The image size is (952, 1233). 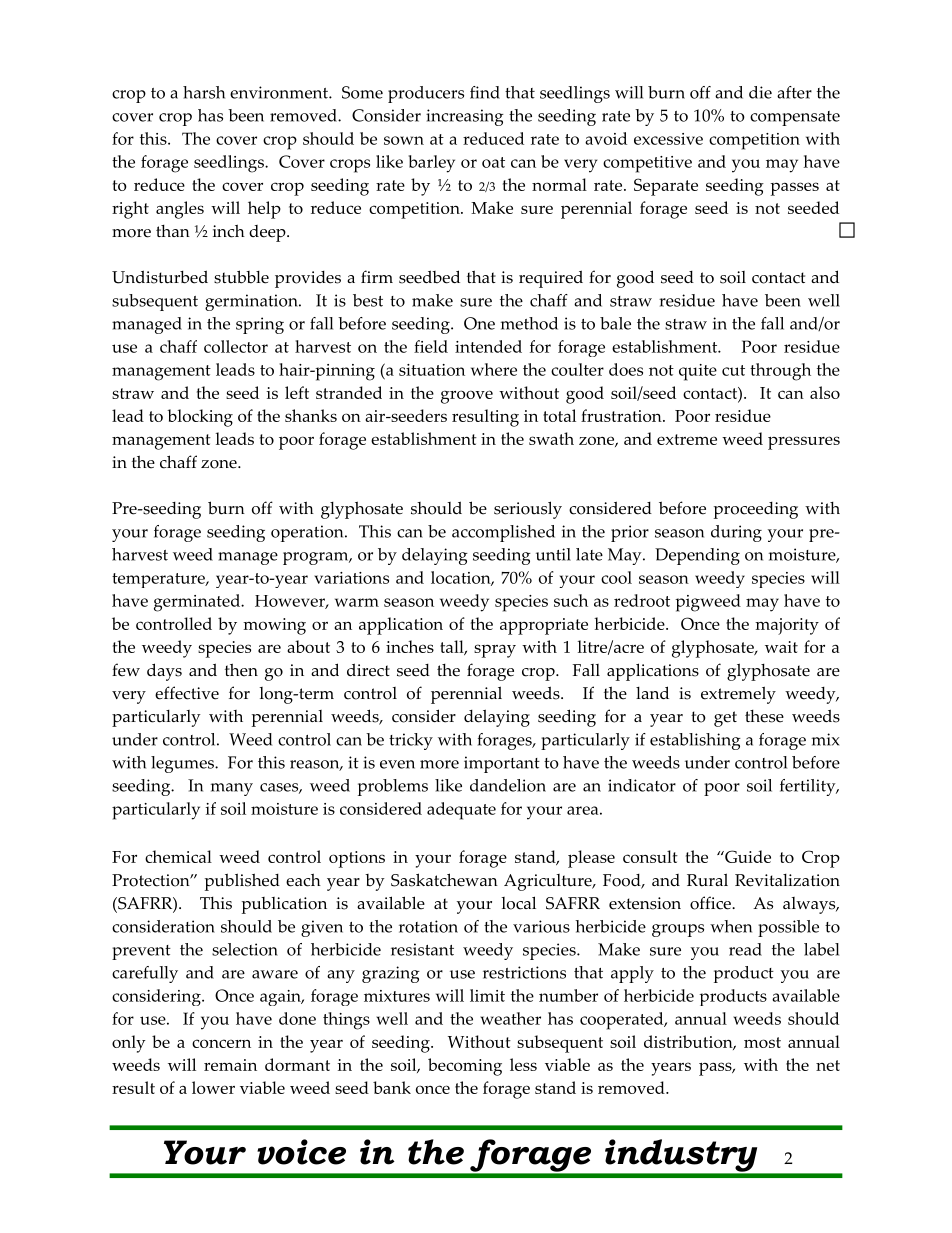 I want to click on many, so click(x=232, y=789).
